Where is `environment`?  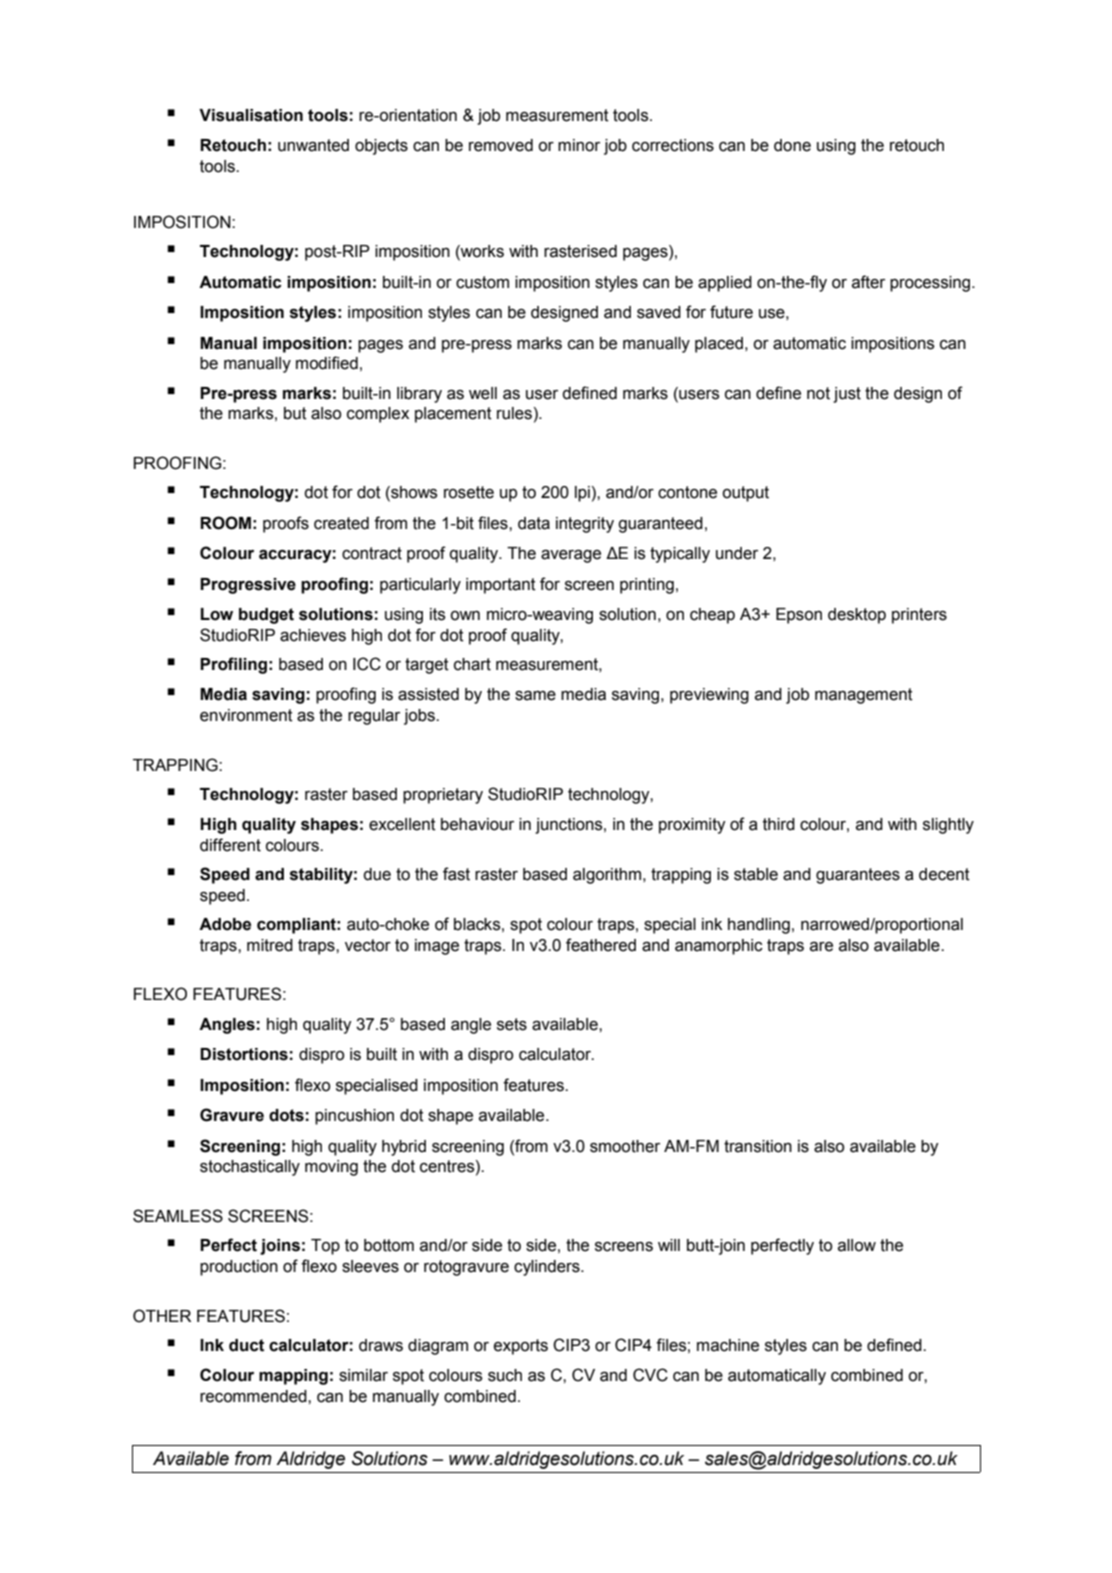
environment is located at coordinates (246, 715).
